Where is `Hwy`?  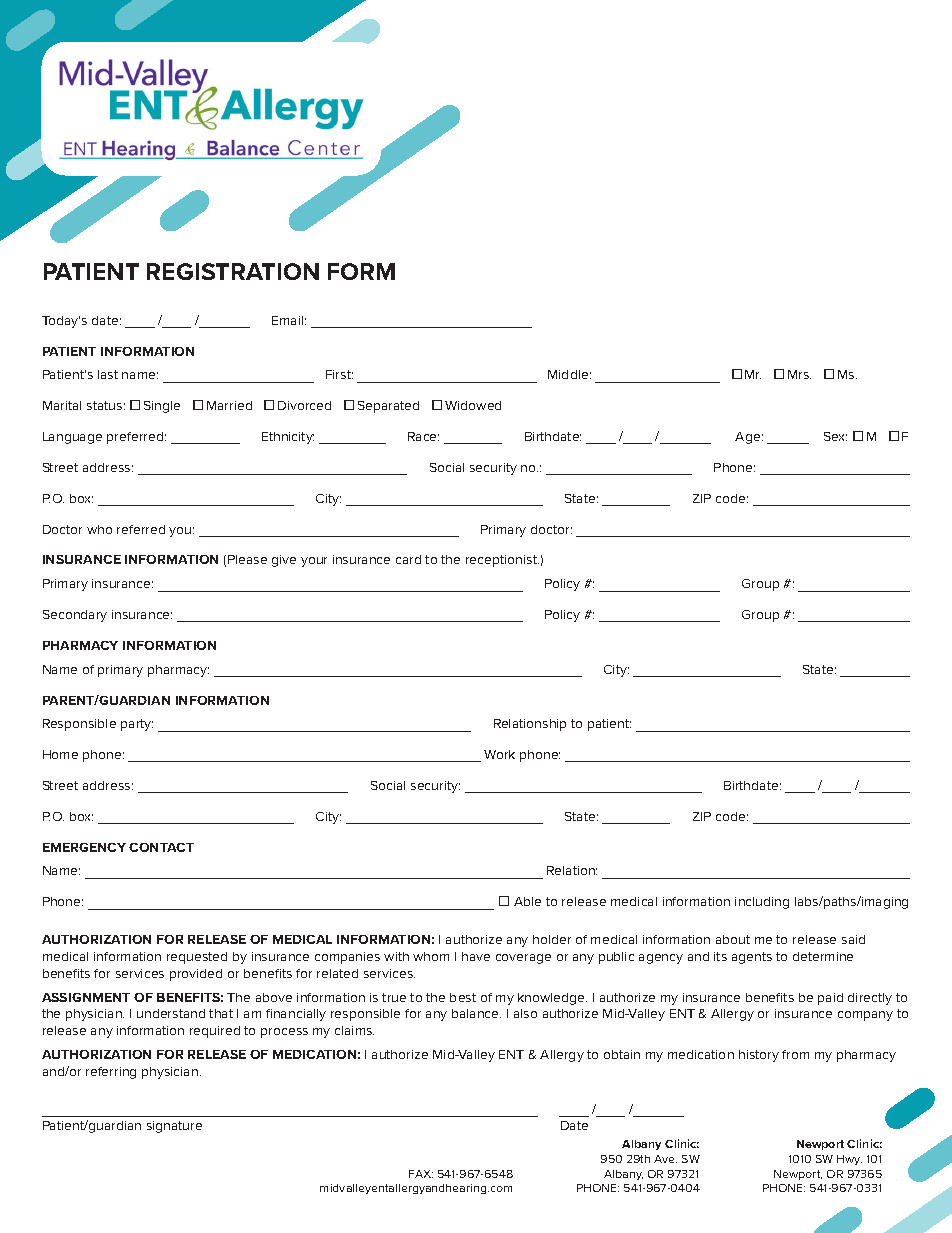
Hwy is located at coordinates (849, 1160).
